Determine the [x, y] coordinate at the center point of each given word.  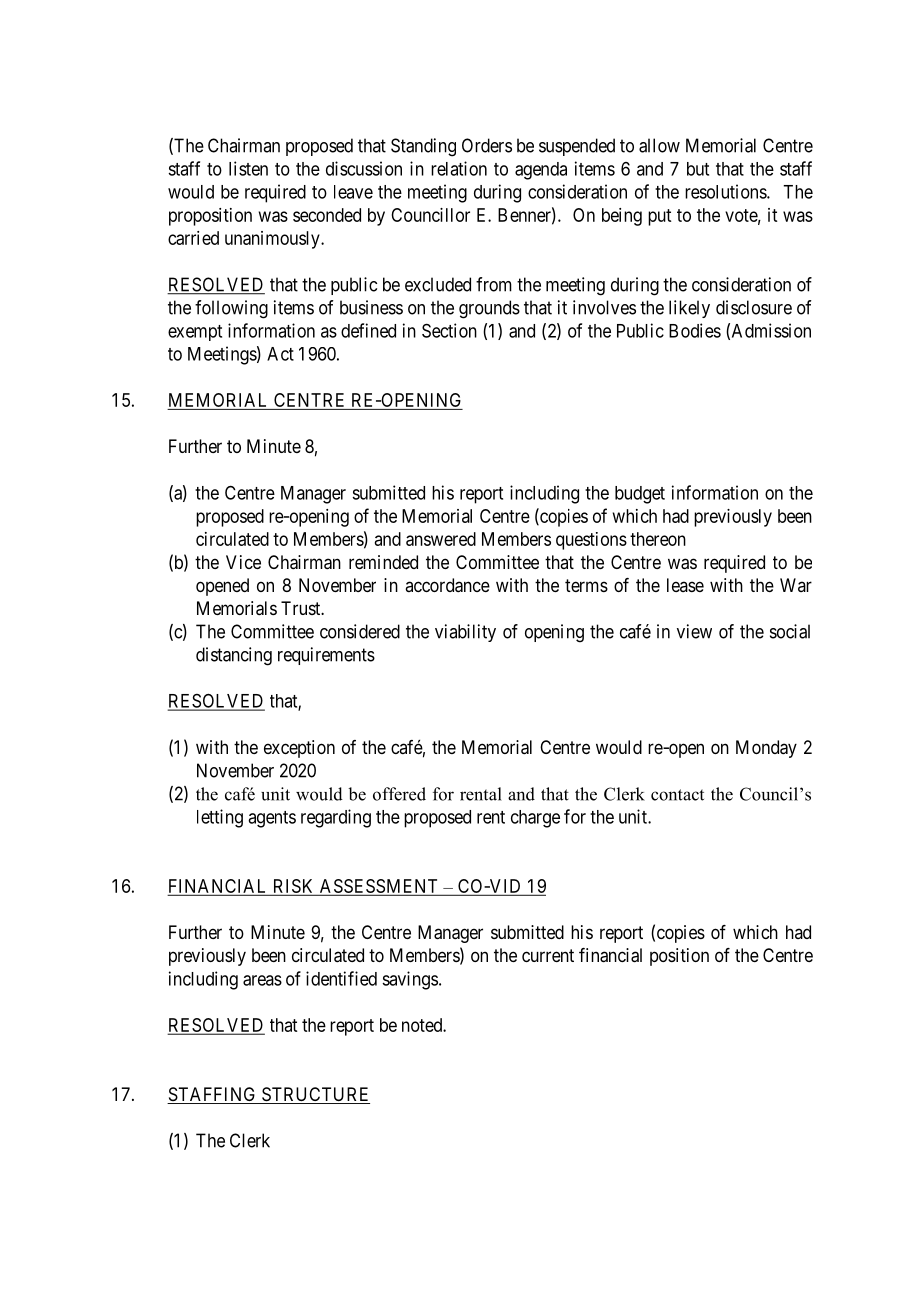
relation [459, 168]
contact [677, 795]
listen [248, 168]
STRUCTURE [314, 1095]
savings [410, 980]
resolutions [726, 191]
